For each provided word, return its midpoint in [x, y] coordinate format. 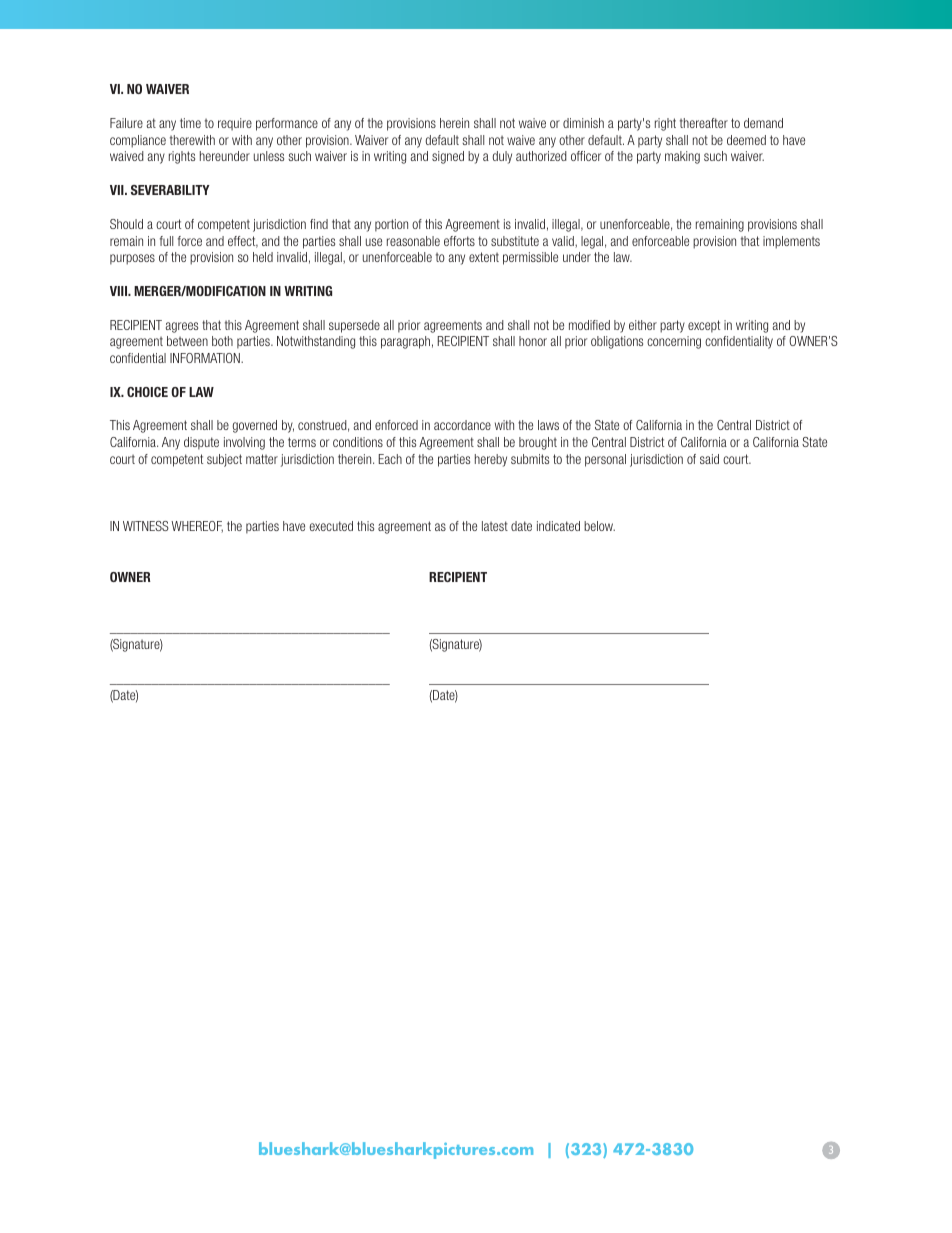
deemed [746, 140]
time [190, 123]
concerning [674, 342]
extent [484, 257]
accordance [462, 425]
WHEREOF [197, 527]
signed [448, 157]
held [263, 257]
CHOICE [147, 392]
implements [791, 242]
